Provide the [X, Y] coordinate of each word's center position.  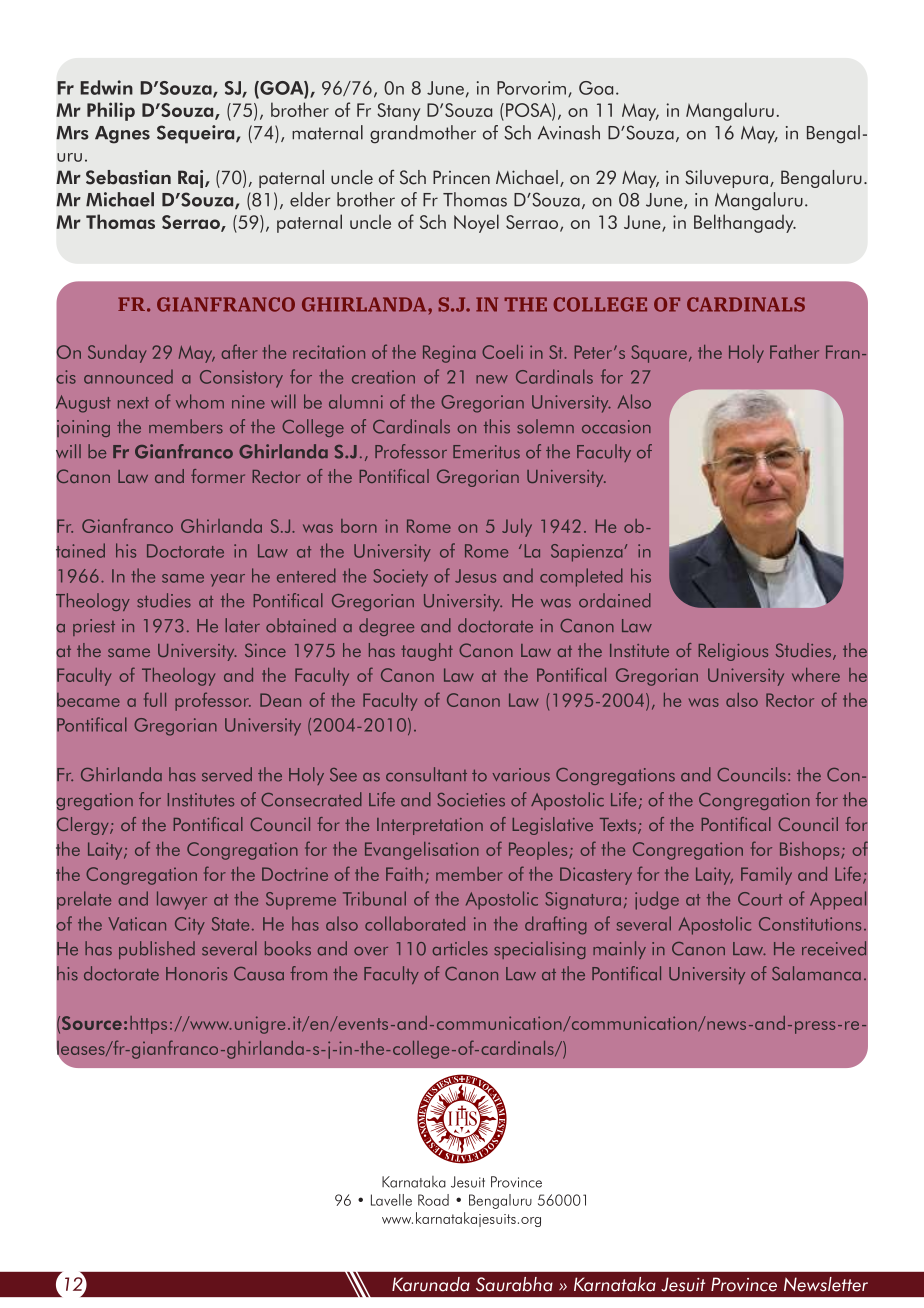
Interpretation [430, 826]
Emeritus [486, 452]
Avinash [569, 132]
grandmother [423, 134]
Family [766, 876]
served [227, 774]
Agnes [122, 135]
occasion [616, 427]
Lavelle [391, 1200]
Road [433, 1200]
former [218, 476]
